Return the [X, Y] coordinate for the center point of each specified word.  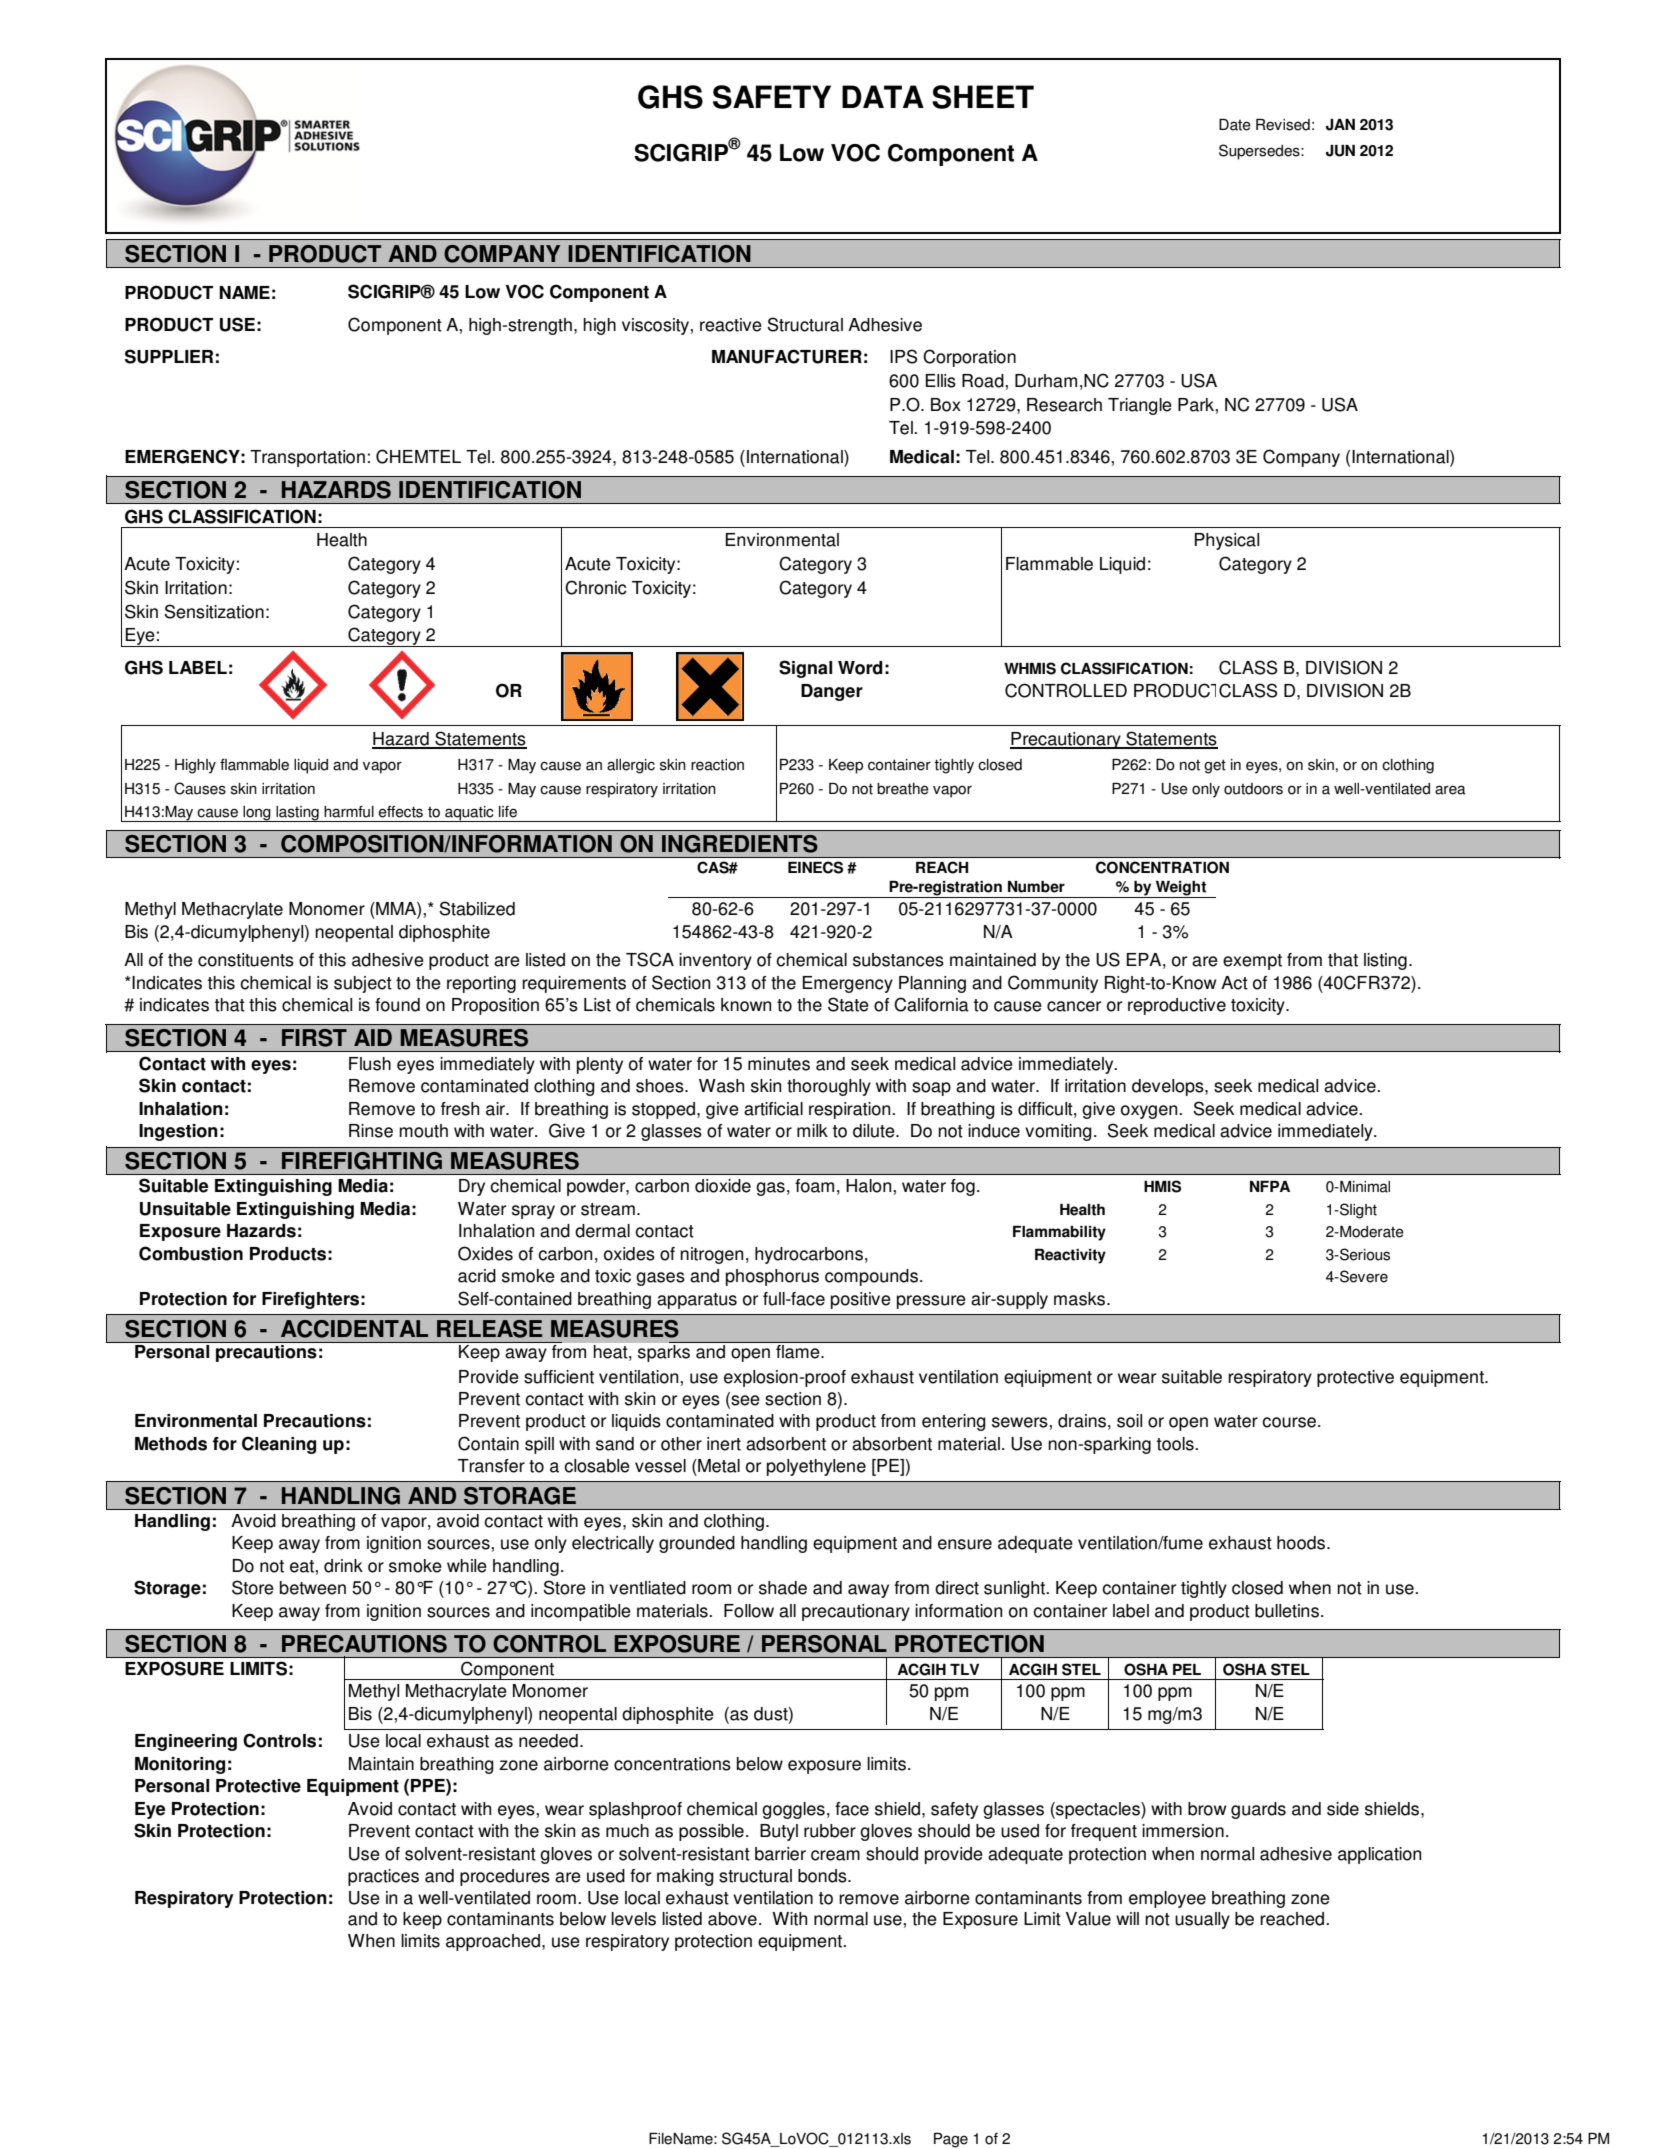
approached [494, 1942]
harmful [349, 812]
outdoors [1253, 789]
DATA [883, 96]
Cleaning [279, 1445]
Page [951, 2140]
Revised [1283, 125]
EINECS [815, 867]
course [1289, 1422]
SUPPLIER [169, 356]
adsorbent [786, 1444]
